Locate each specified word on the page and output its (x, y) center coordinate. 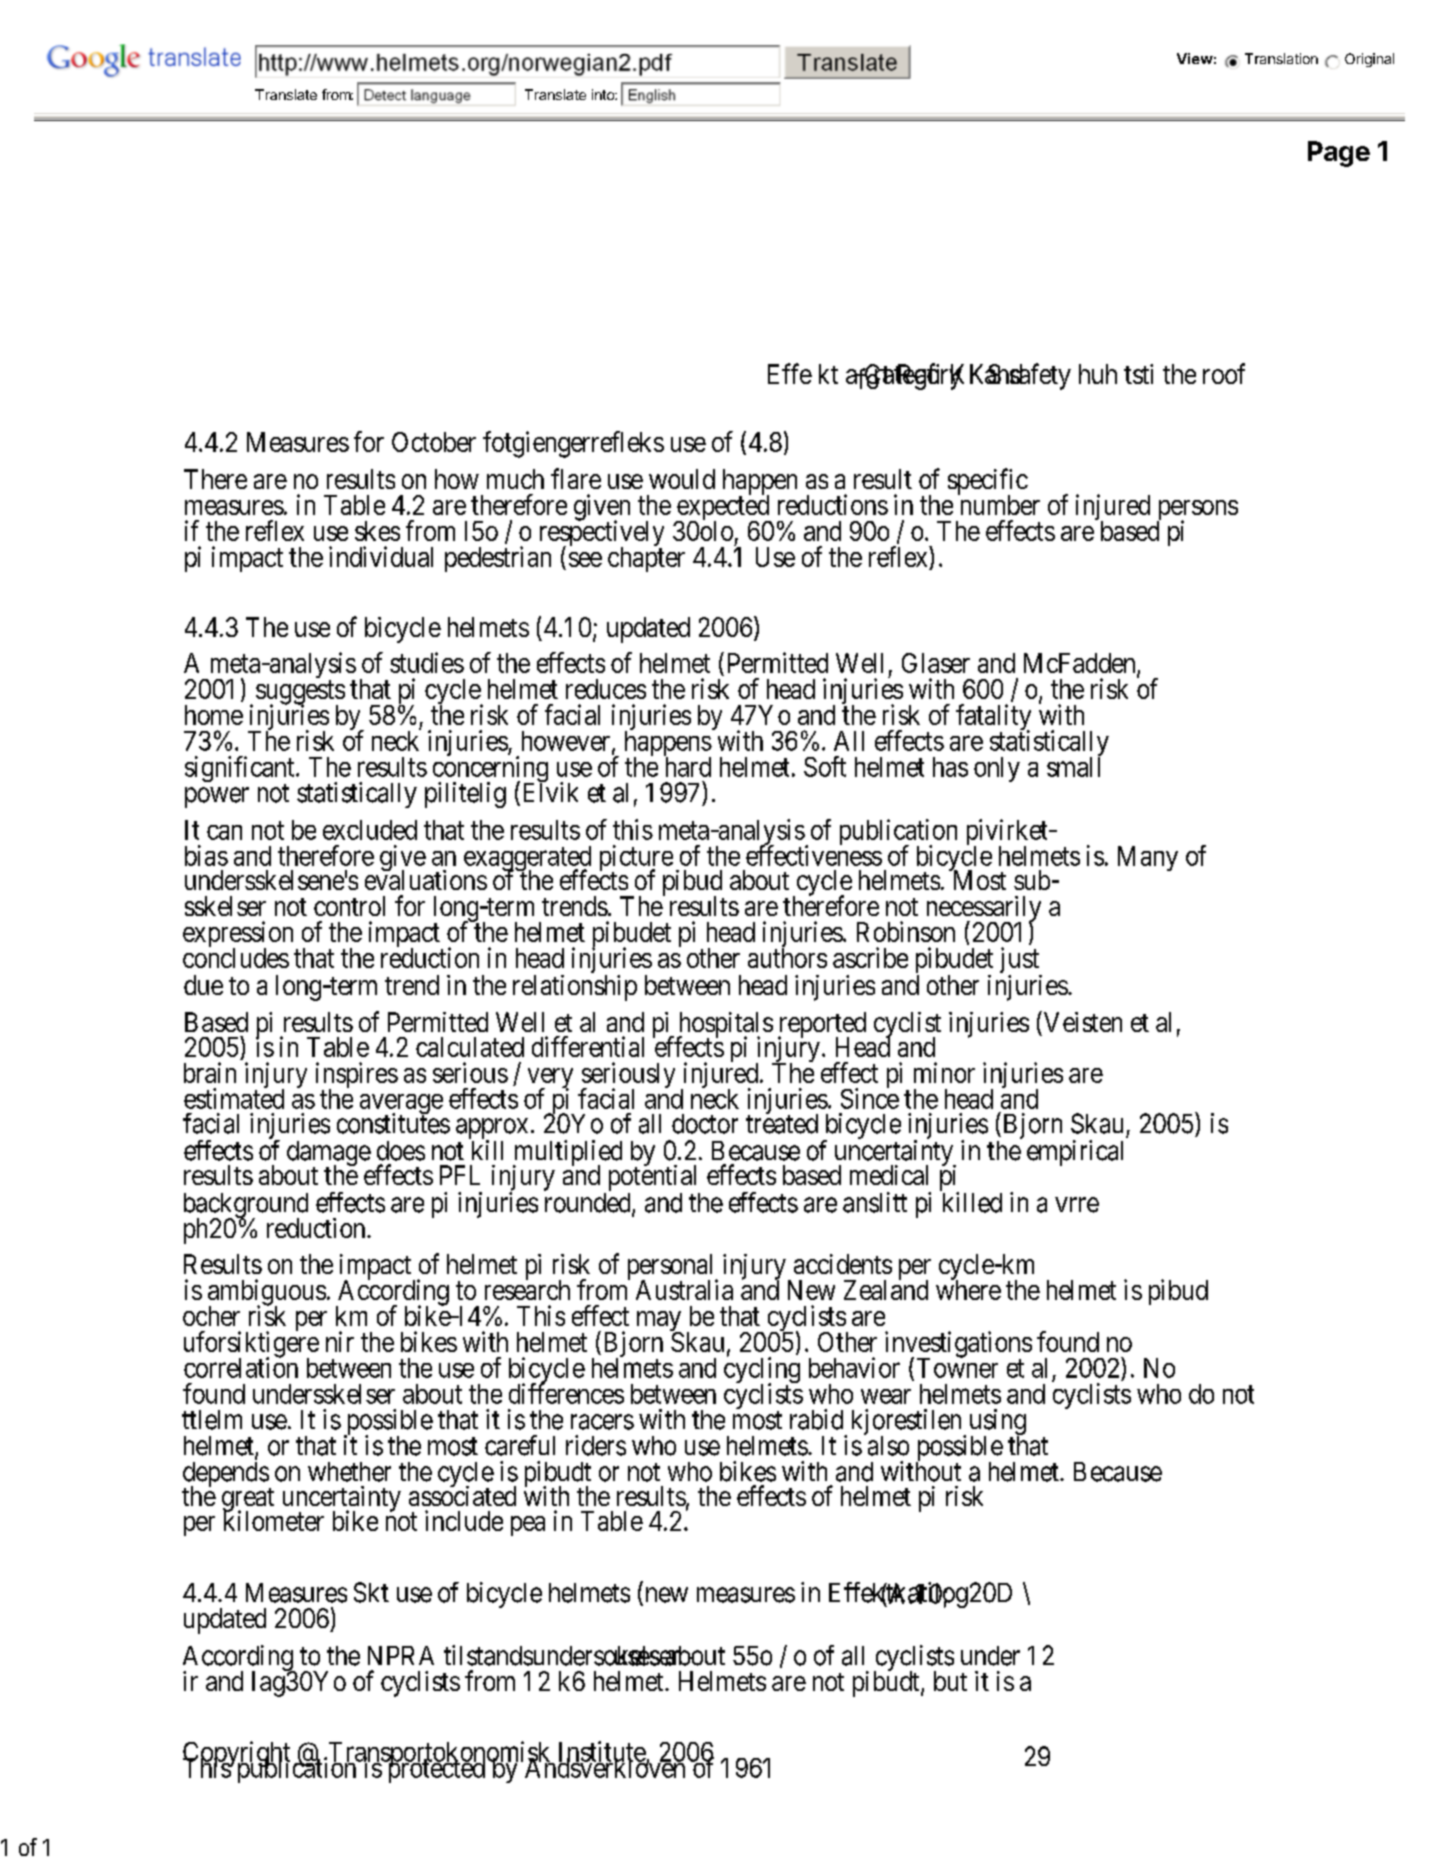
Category (913, 376)
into (604, 94)
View (1195, 58)
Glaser (936, 663)
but (950, 1681)
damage (329, 1155)
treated (782, 1123)
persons (1197, 511)
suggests (300, 694)
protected (435, 1770)
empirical (1075, 1153)
